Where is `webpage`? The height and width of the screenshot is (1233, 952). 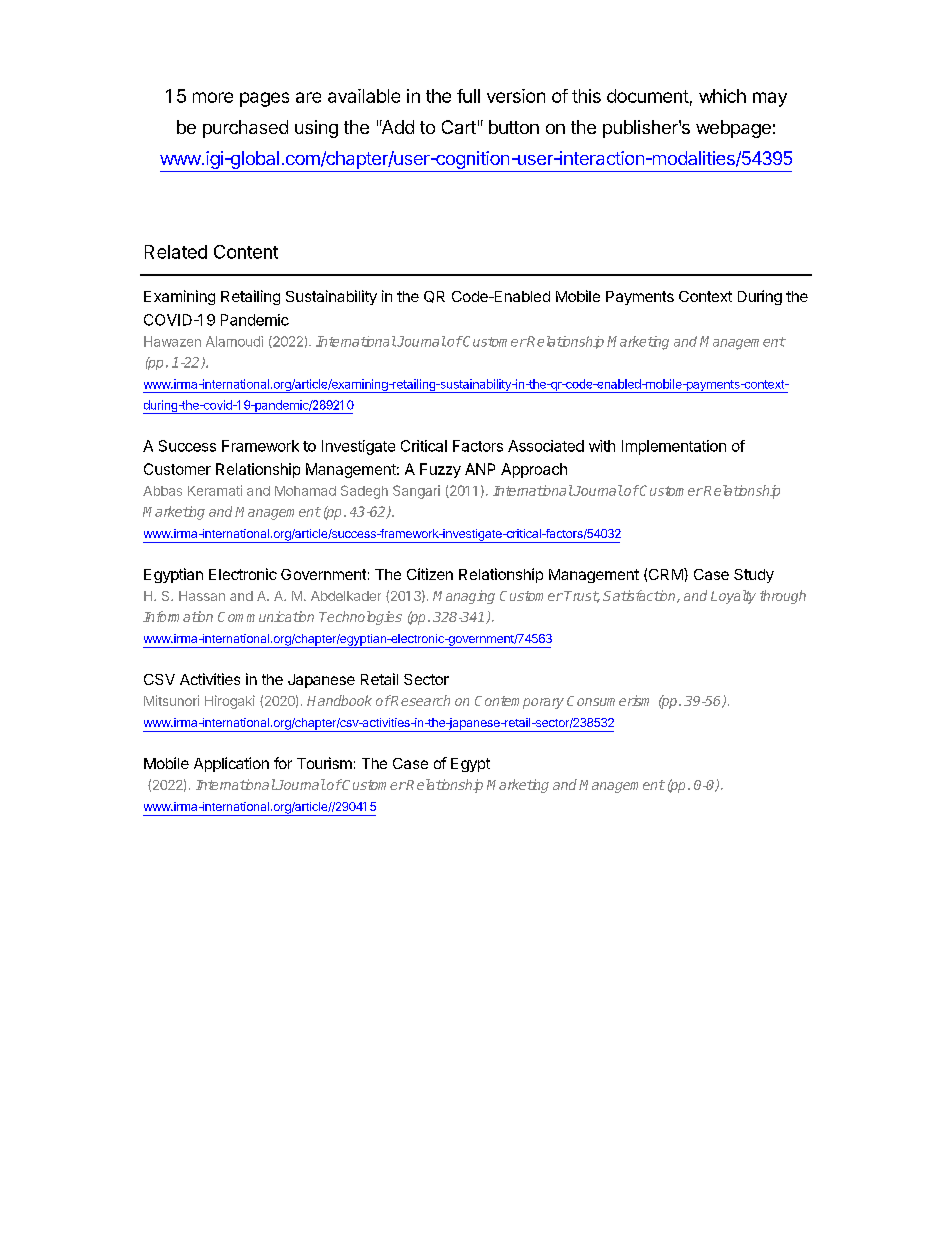 webpage is located at coordinates (733, 129).
